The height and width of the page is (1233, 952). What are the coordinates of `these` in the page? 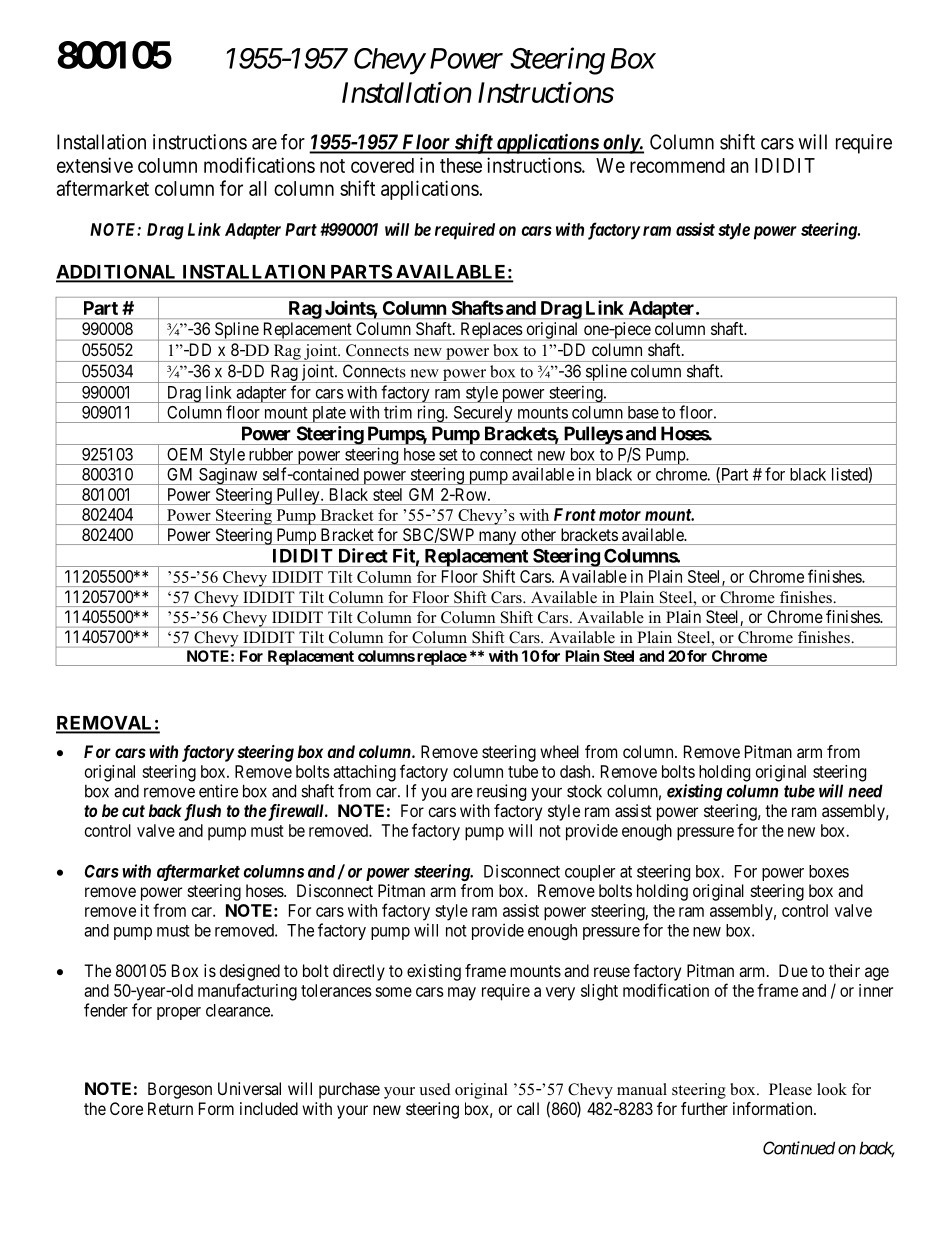 It's located at (461, 165).
